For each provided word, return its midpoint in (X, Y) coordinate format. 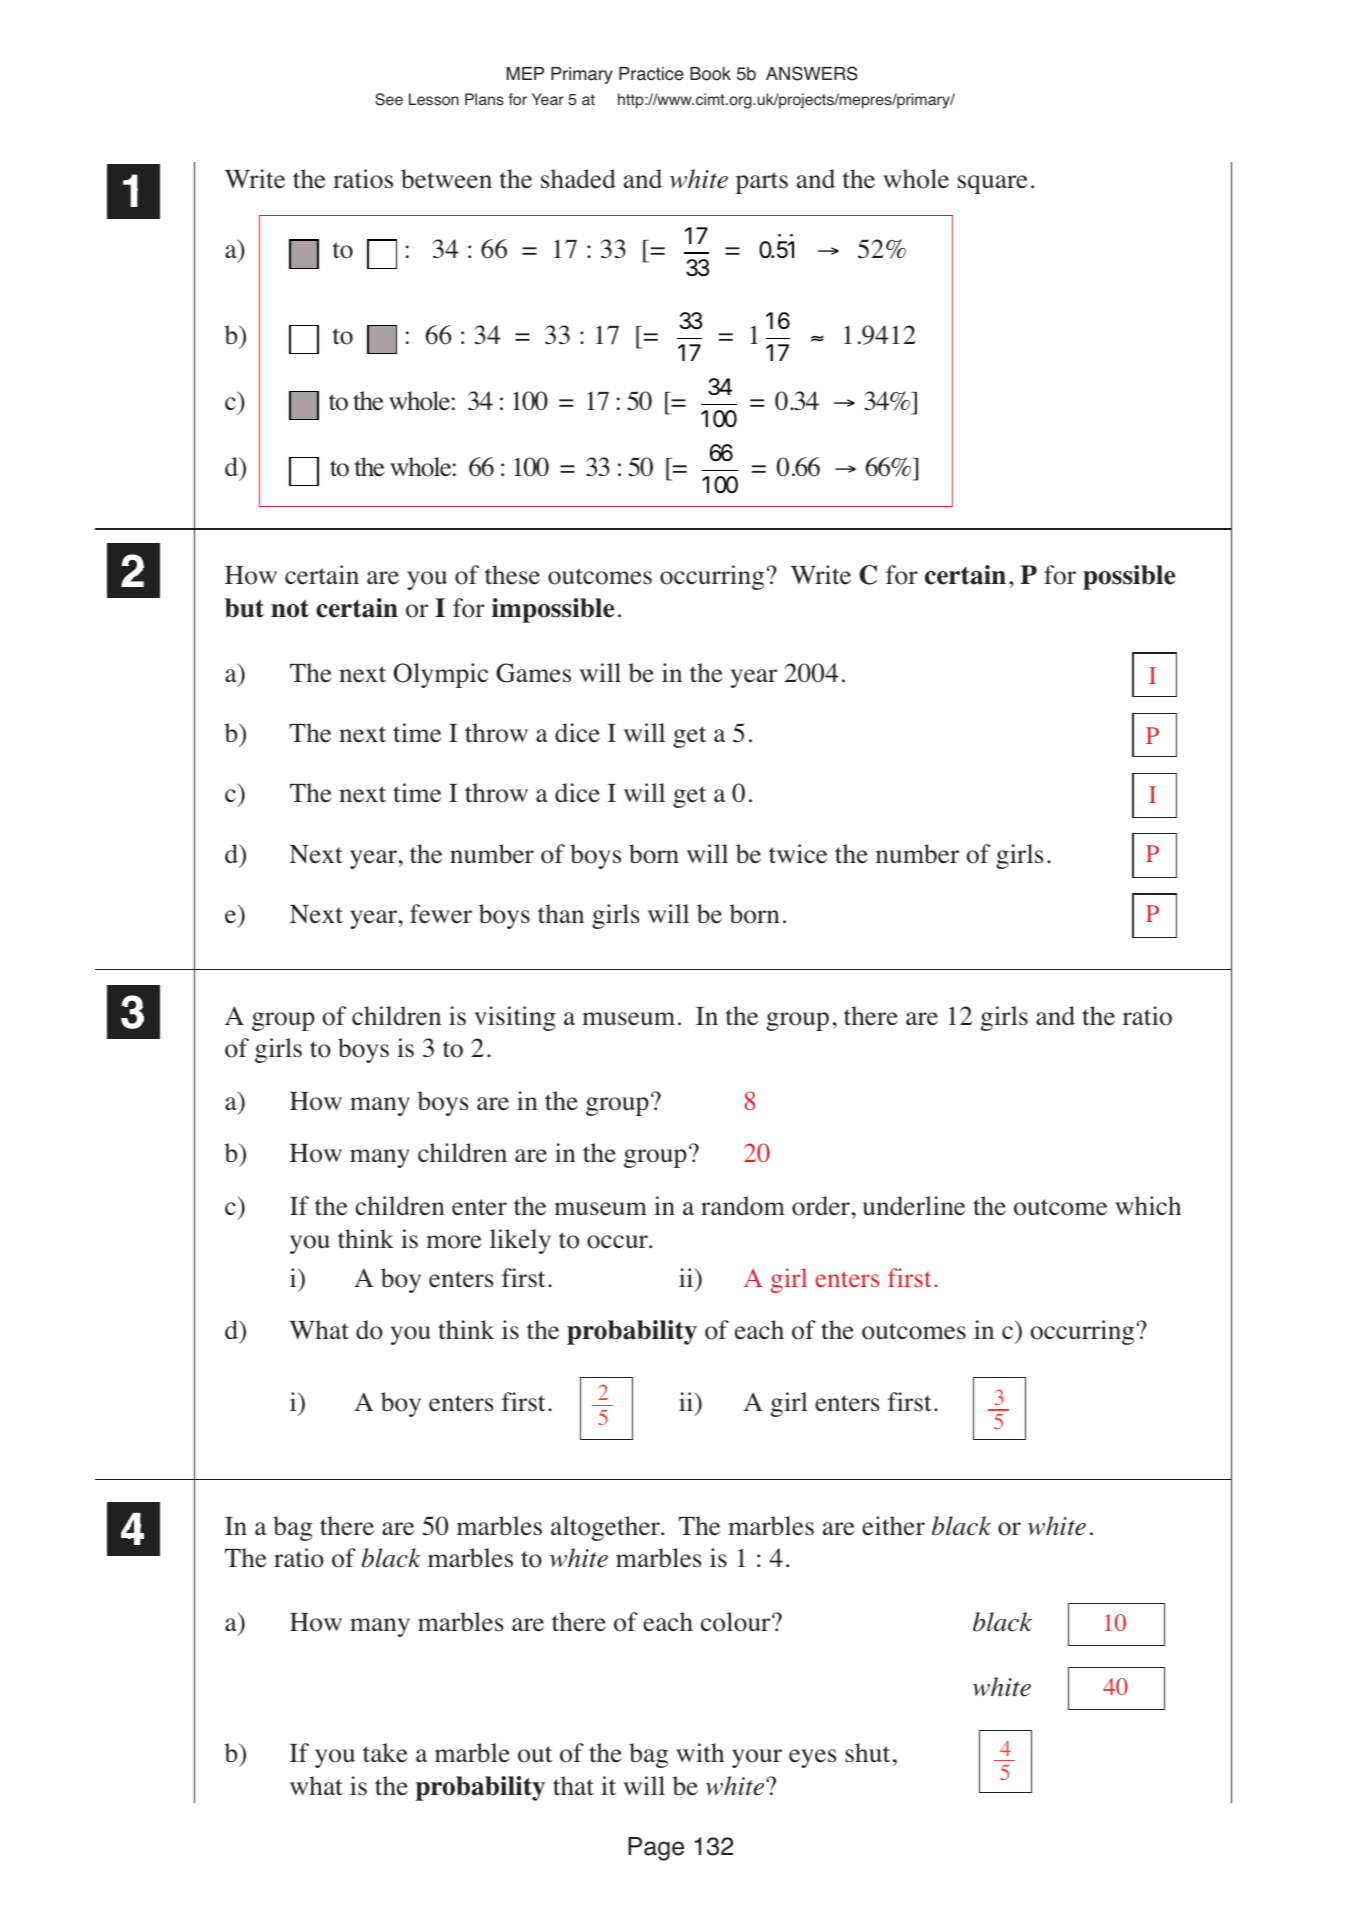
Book (710, 74)
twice (798, 854)
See (389, 99)
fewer (441, 914)
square (992, 184)
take (385, 1753)
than (561, 913)
